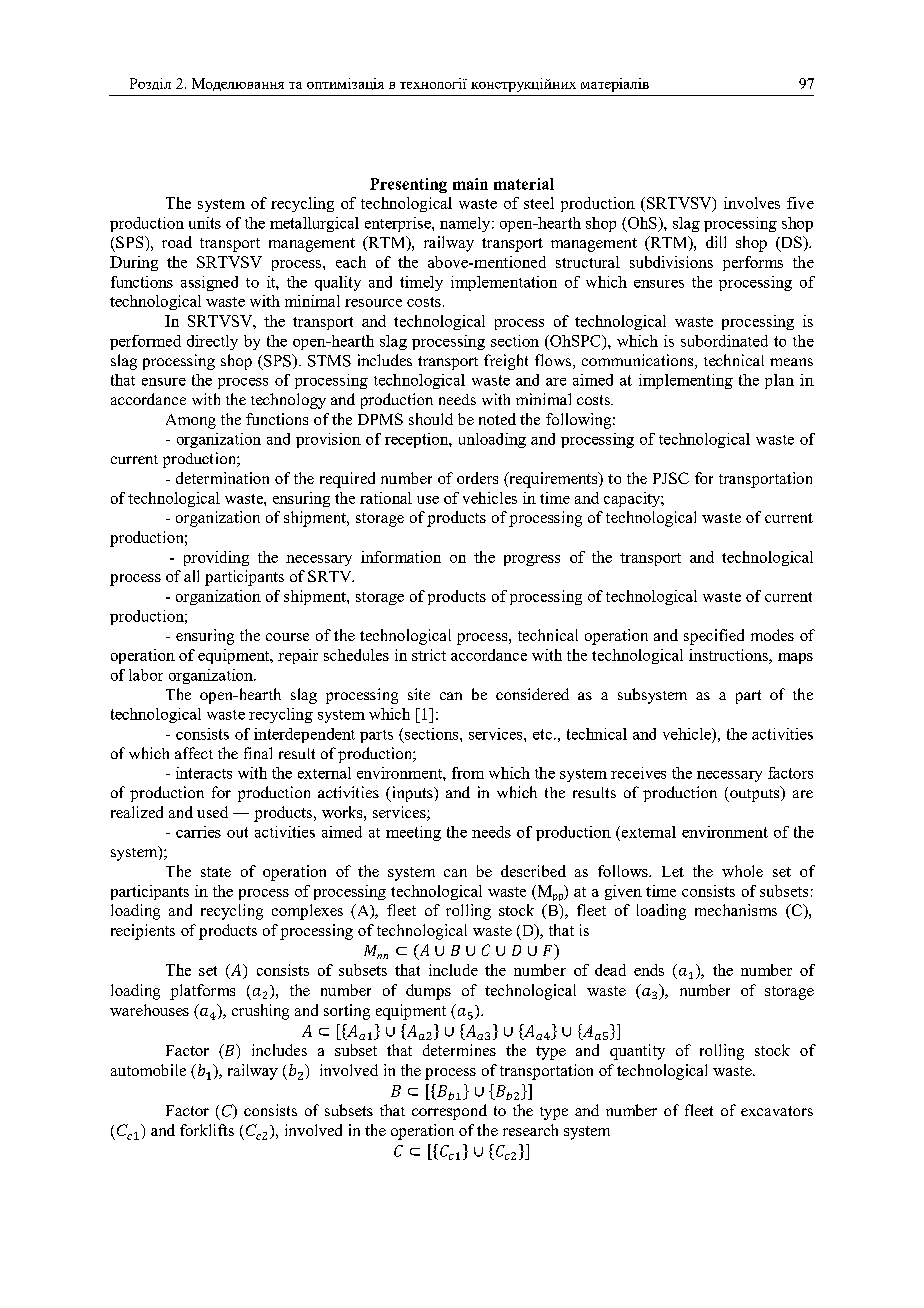 The width and height of the page is (924, 1308). Describe the element at coordinates (466, 224) in the page. I see `namely` at that location.
